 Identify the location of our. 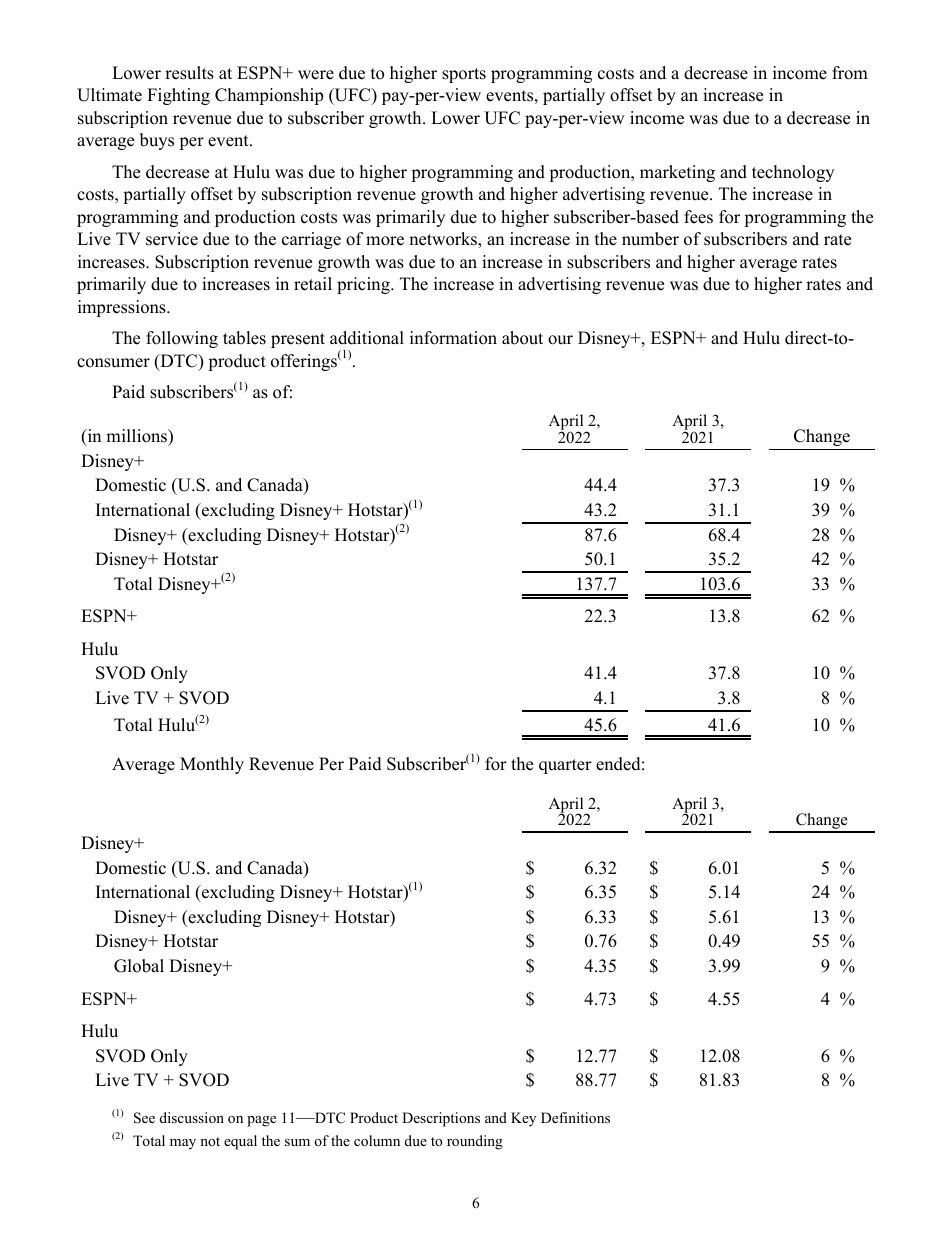
(560, 340).
